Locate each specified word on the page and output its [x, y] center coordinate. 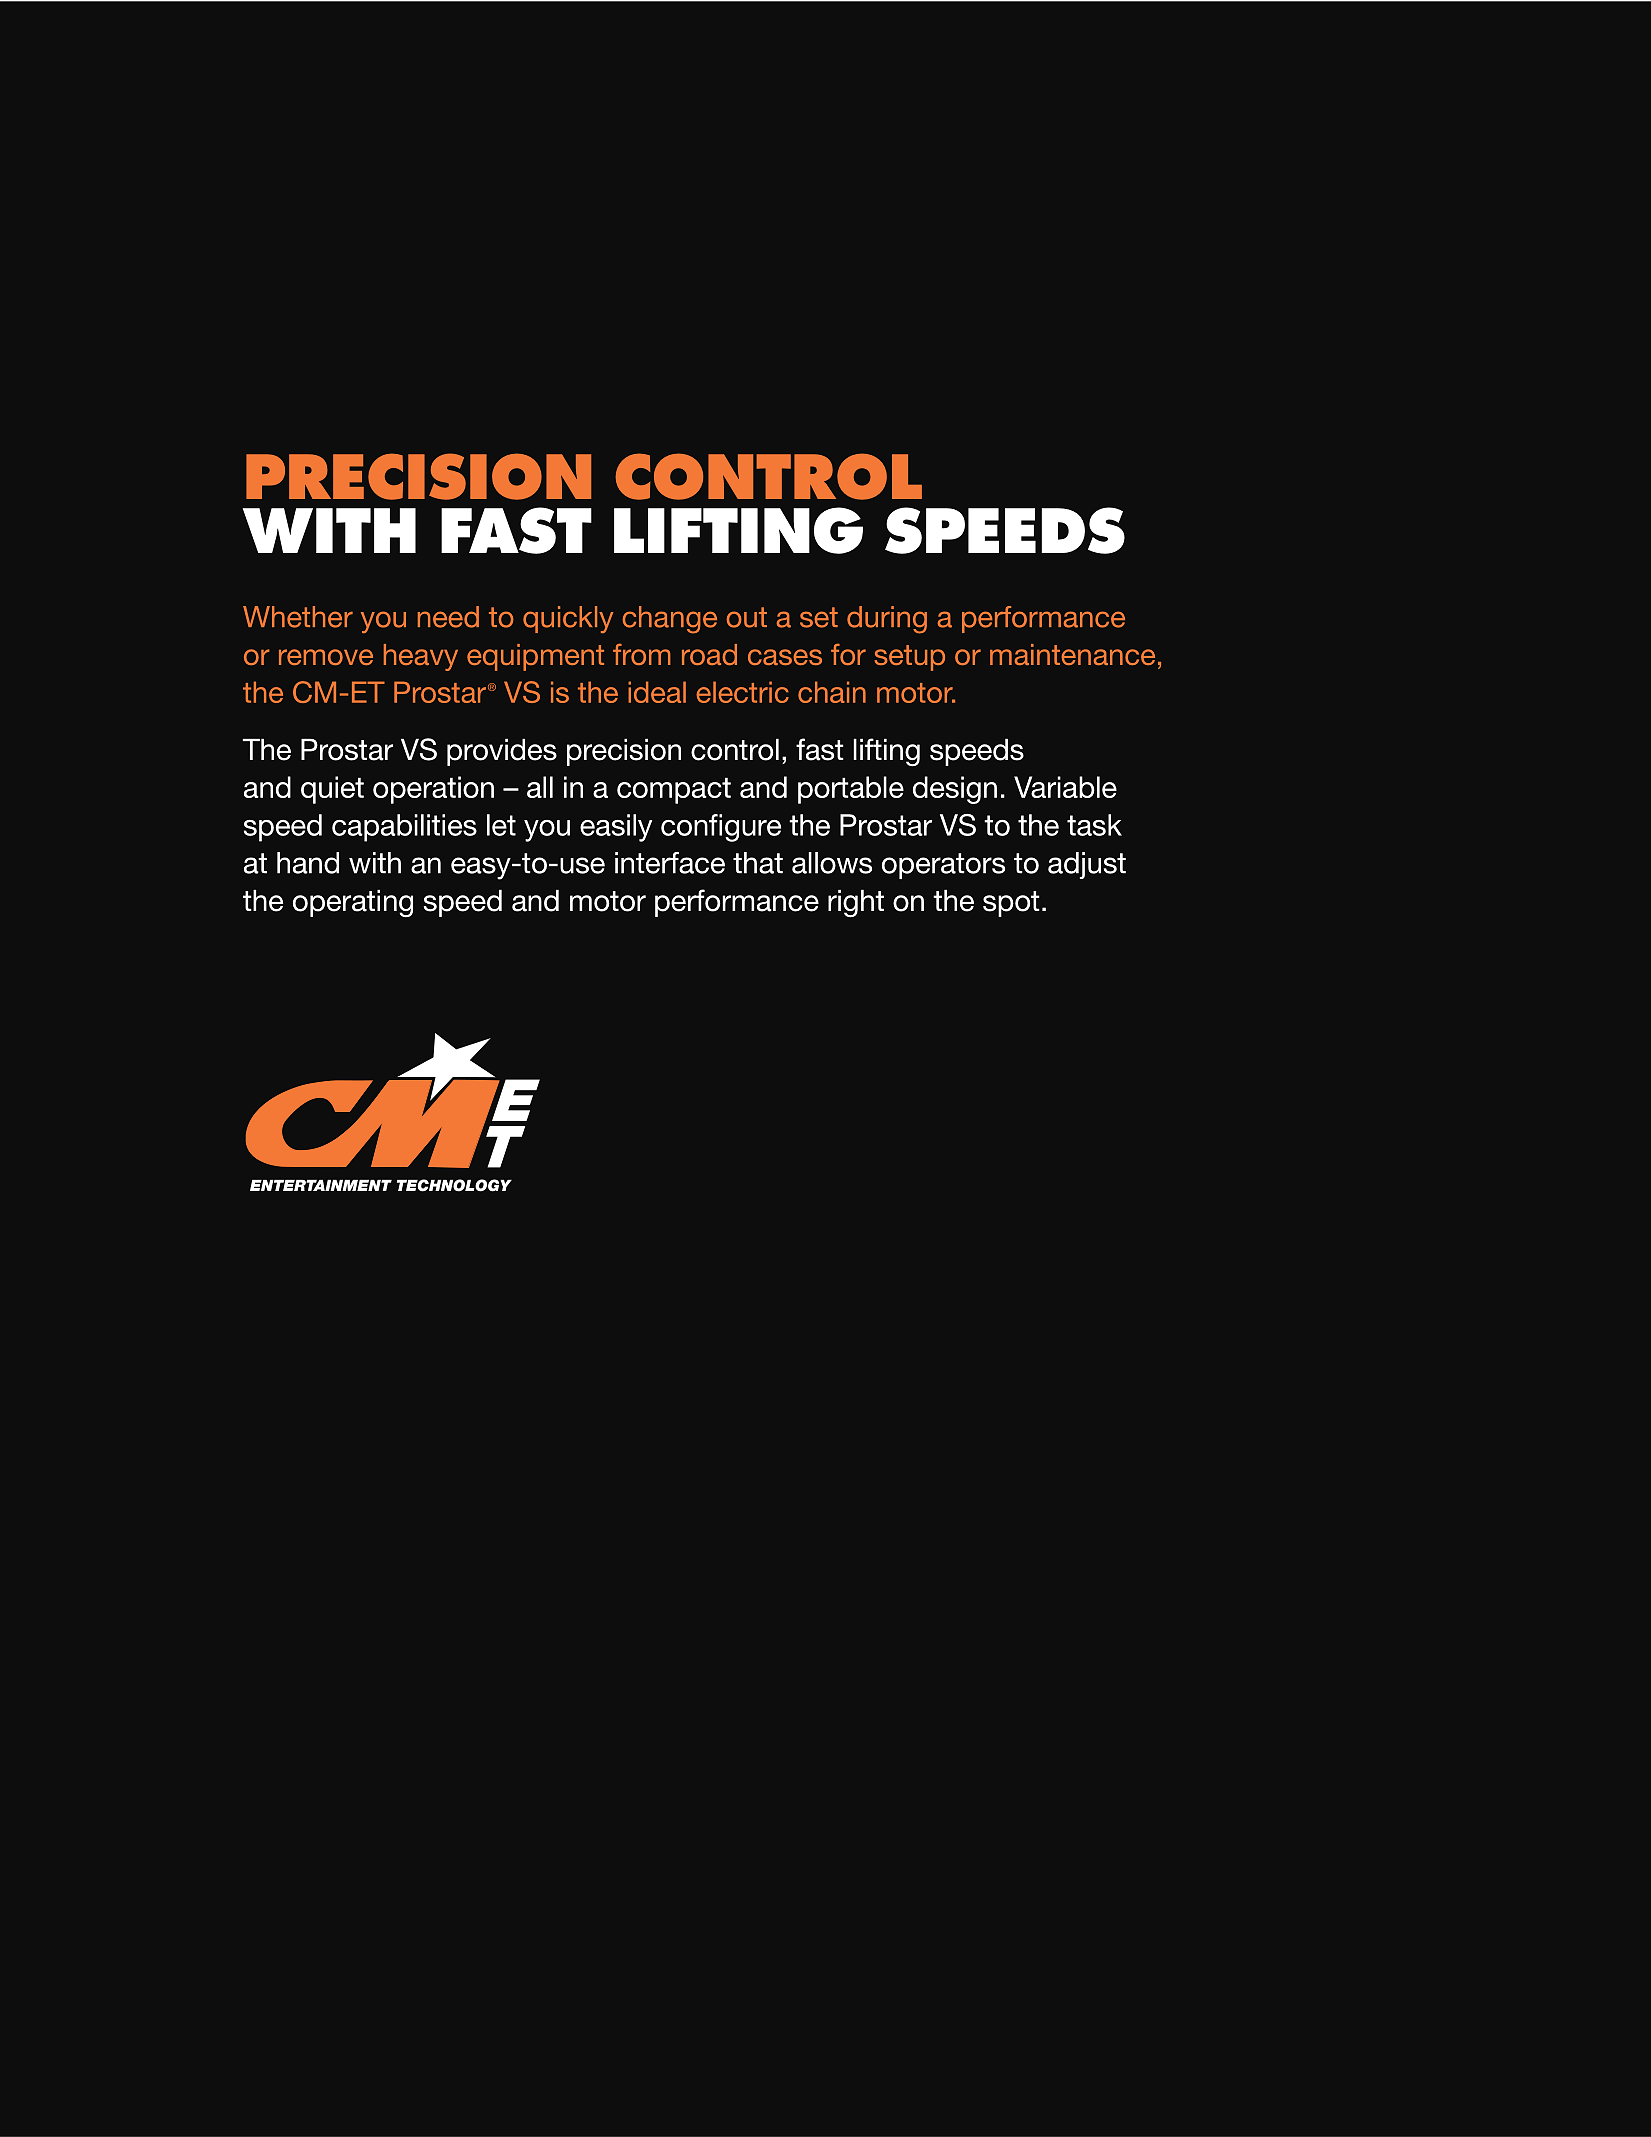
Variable [1065, 787]
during [887, 620]
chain [832, 692]
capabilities [404, 828]
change [669, 620]
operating [353, 903]
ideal [657, 692]
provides [502, 752]
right [856, 903]
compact [674, 790]
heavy [421, 657]
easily [616, 828]
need [448, 617]
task [1094, 825]
